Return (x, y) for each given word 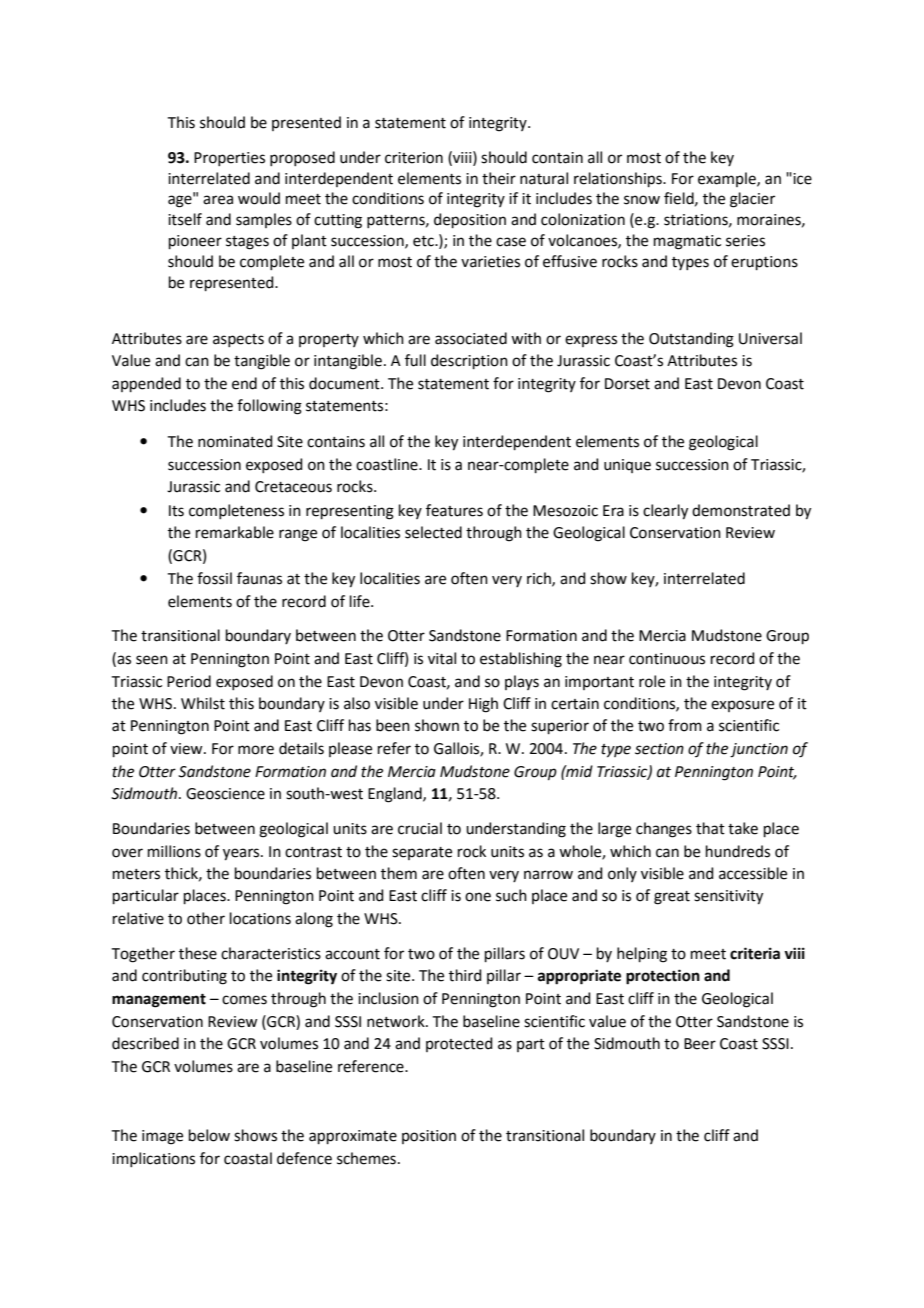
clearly (665, 512)
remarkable (235, 532)
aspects (238, 340)
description (469, 361)
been (393, 725)
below (209, 1135)
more (256, 750)
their (499, 178)
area (218, 200)
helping (642, 955)
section (659, 749)
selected (433, 532)
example (728, 179)
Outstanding (691, 340)
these (198, 953)
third (465, 975)
